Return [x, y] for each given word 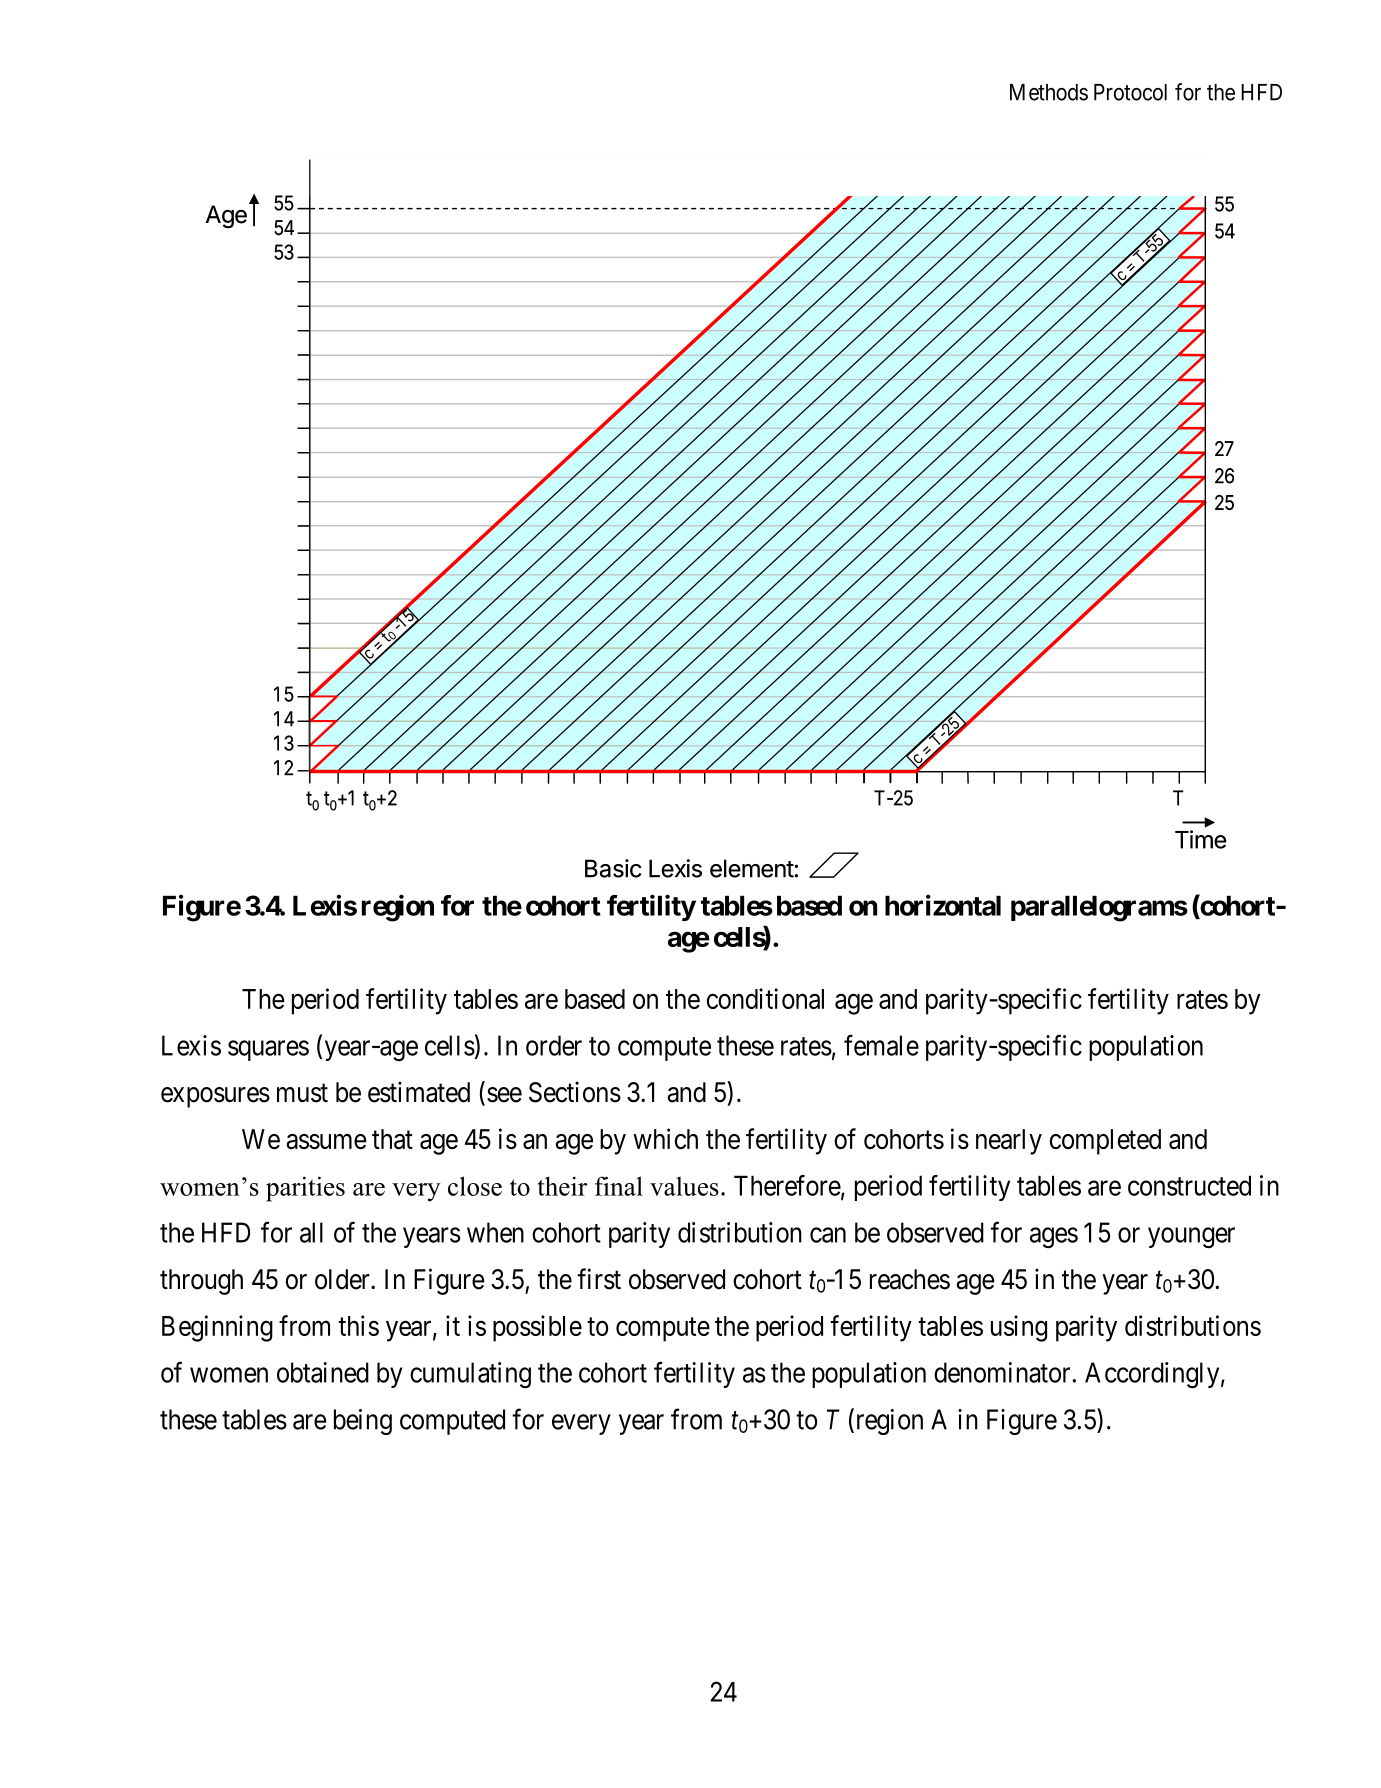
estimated [419, 1092]
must [302, 1093]
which [665, 1138]
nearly [1009, 1142]
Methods [1049, 92]
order [554, 1045]
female [881, 1045]
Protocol [1130, 92]
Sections [575, 1092]
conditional [765, 998]
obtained [323, 1372]
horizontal [943, 905]
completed [1105, 1142]
